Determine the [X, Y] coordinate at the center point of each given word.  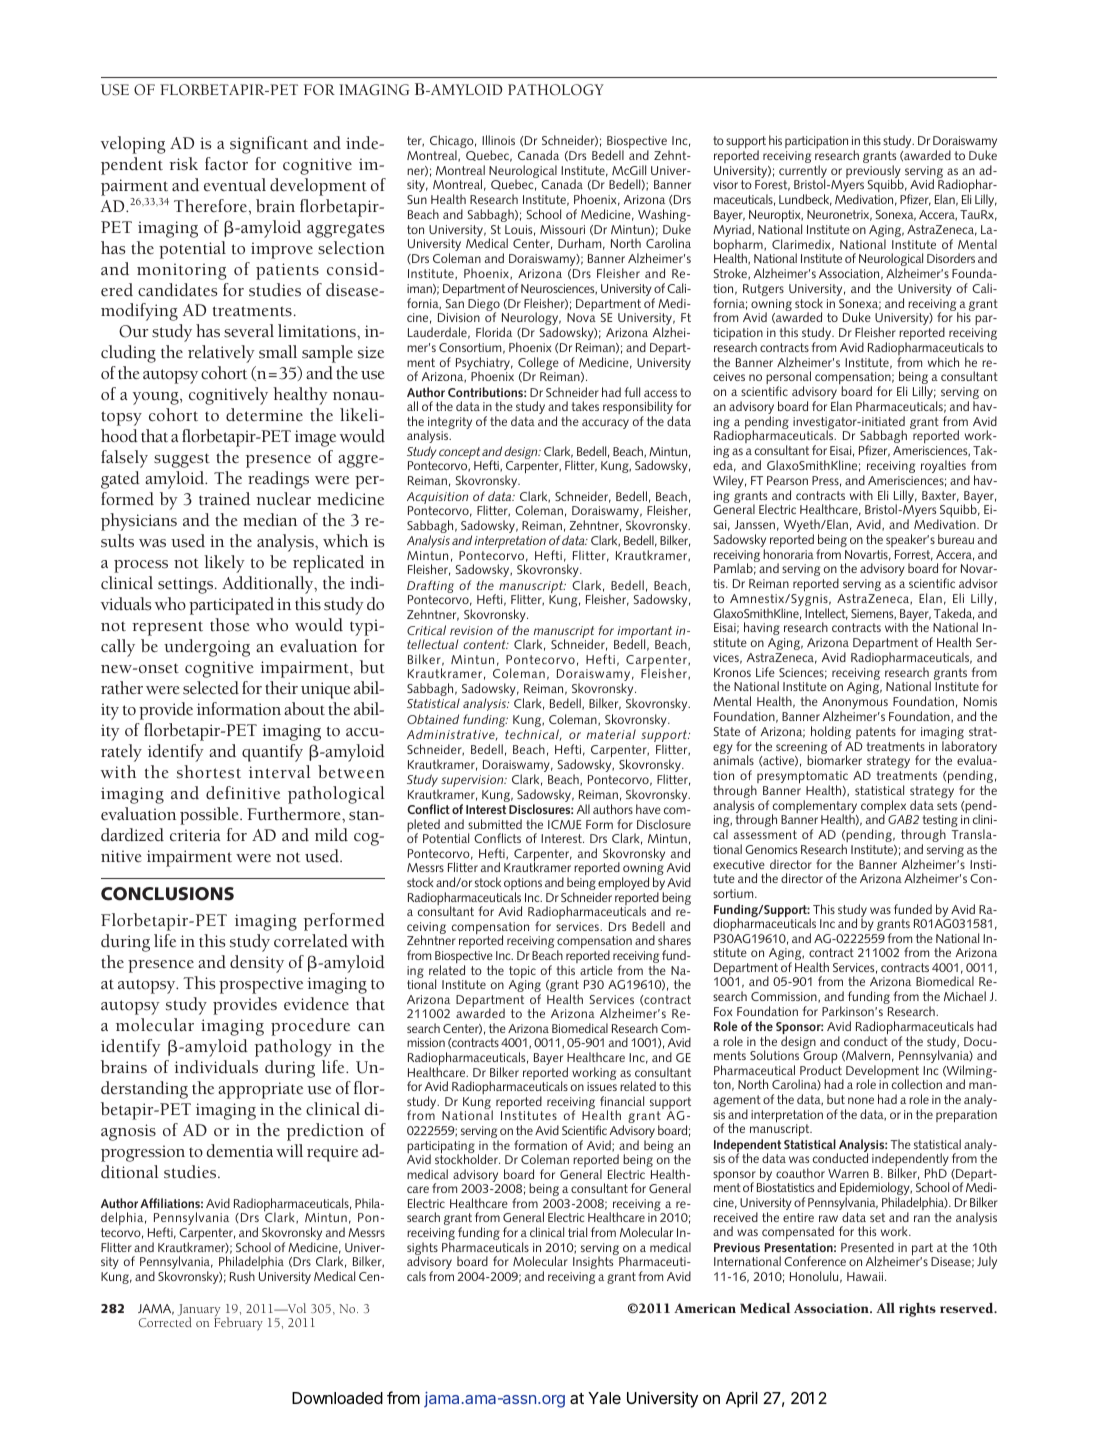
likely [224, 564]
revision [471, 630]
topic [522, 973]
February [238, 1323]
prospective [261, 985]
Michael [965, 996]
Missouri [562, 229]
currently [803, 173]
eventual [235, 185]
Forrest [914, 555]
